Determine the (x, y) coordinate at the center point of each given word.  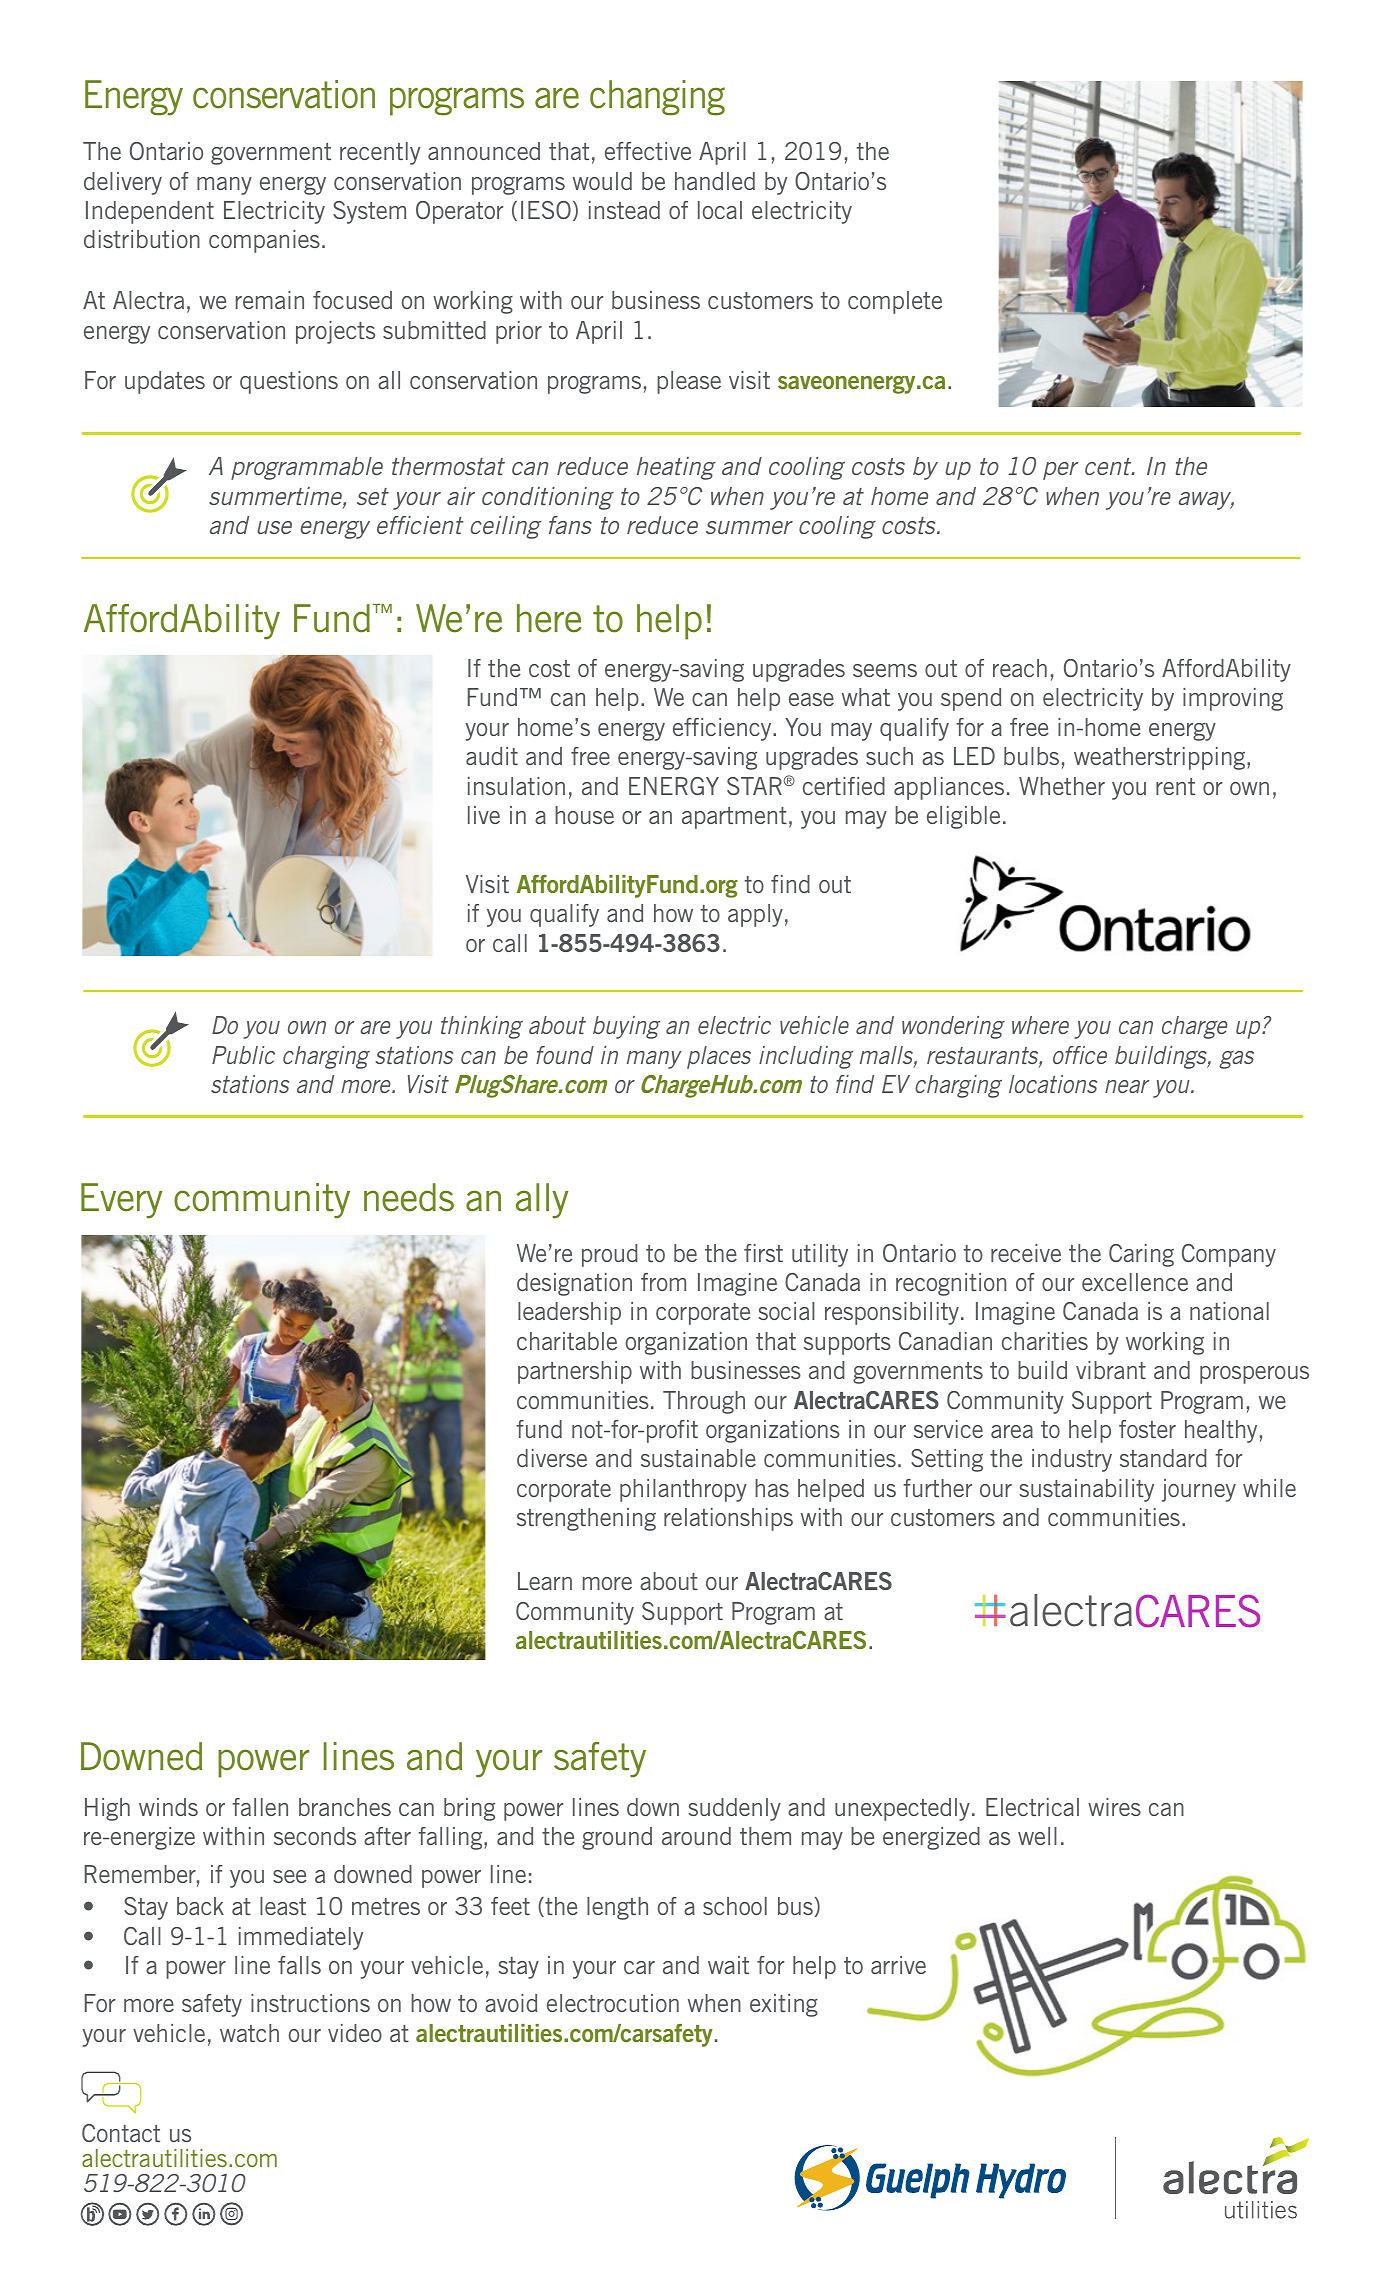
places (719, 1057)
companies (264, 241)
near (1127, 1086)
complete (895, 302)
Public (243, 1055)
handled (715, 181)
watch (249, 2033)
